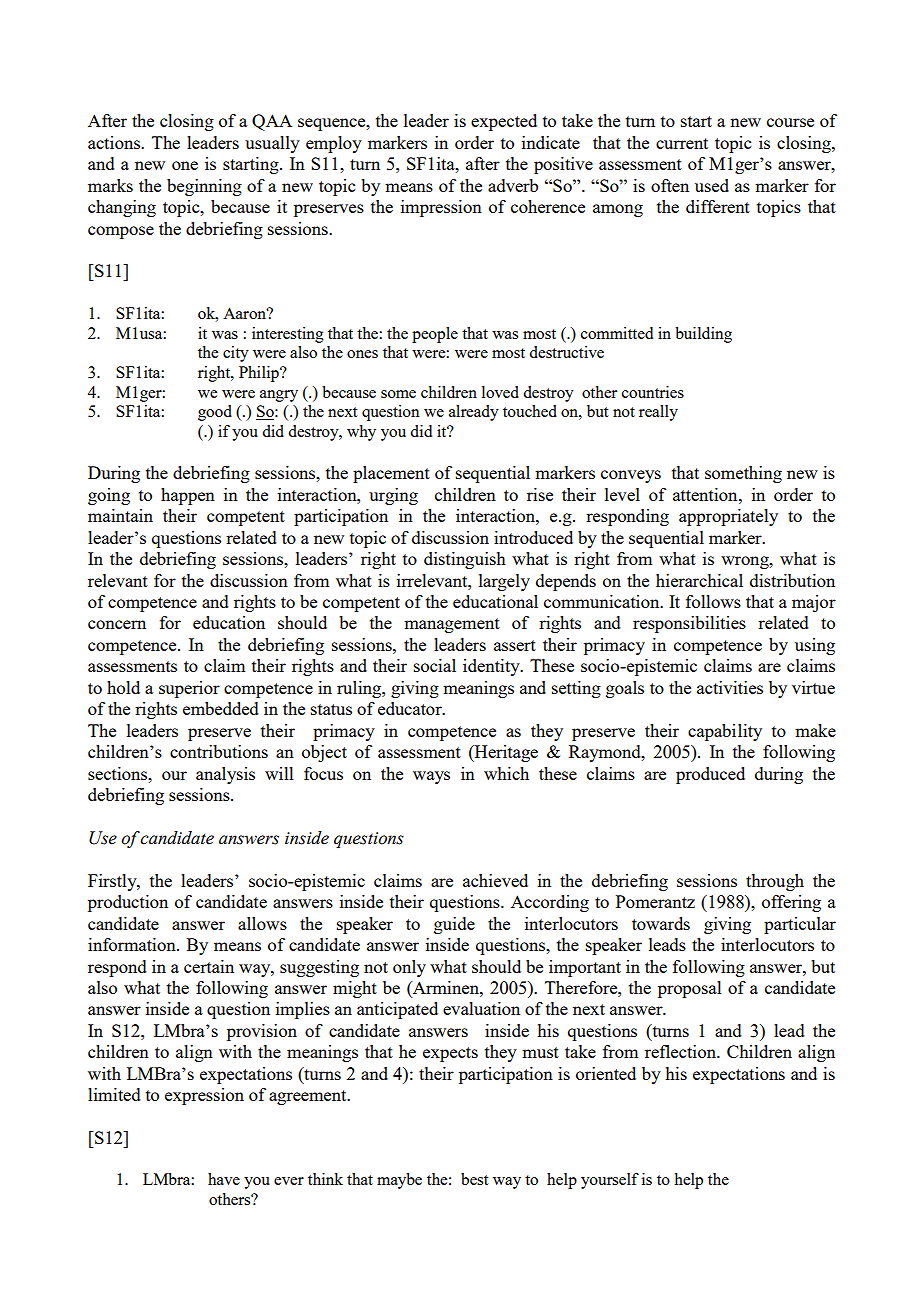 This screenshot has width=924, height=1308. I want to click on yourself, so click(610, 1181).
